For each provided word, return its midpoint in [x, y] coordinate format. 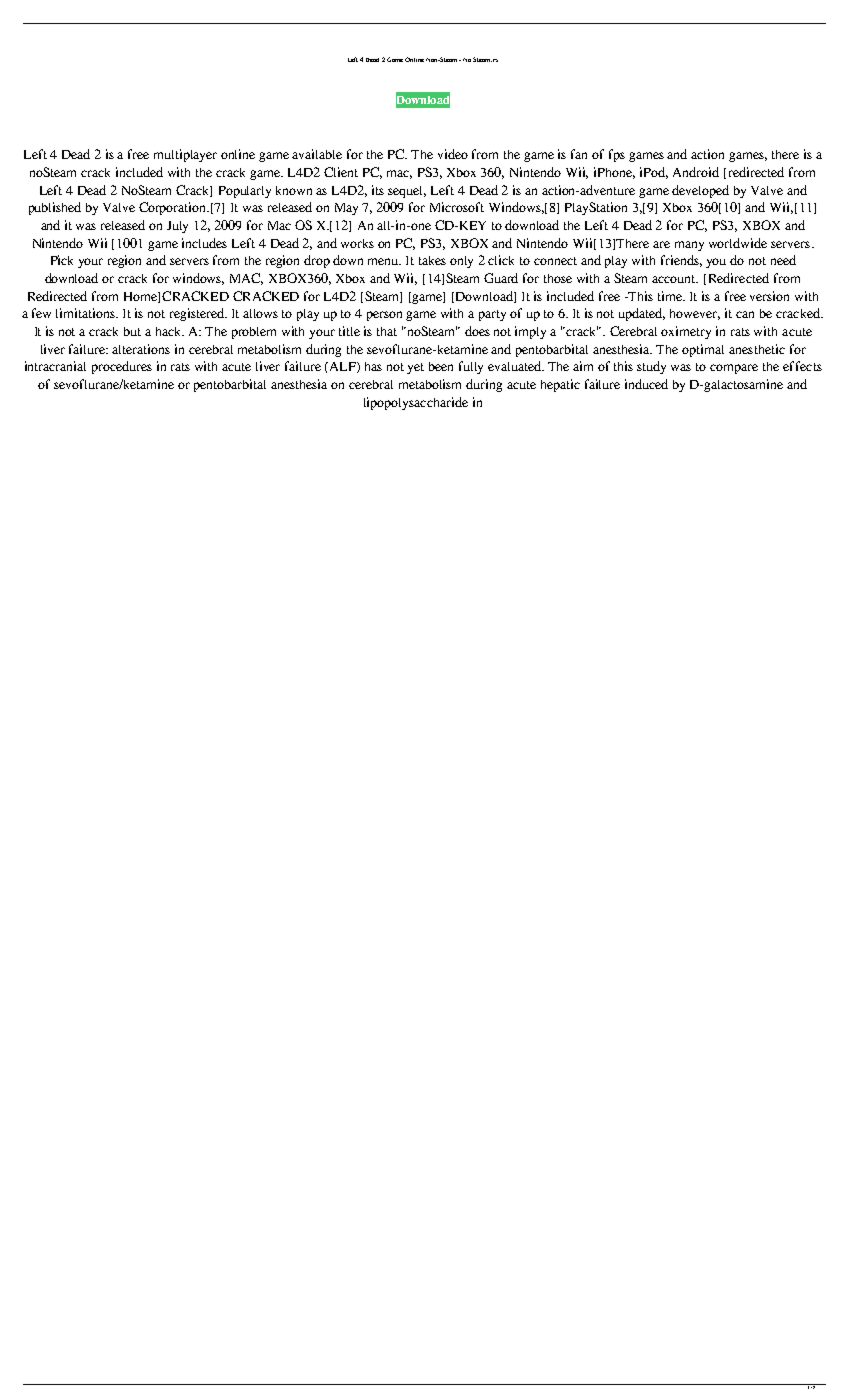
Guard [501, 278]
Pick [62, 260]
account [675, 279]
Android [696, 172]
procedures [122, 367]
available [317, 154]
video [453, 154]
